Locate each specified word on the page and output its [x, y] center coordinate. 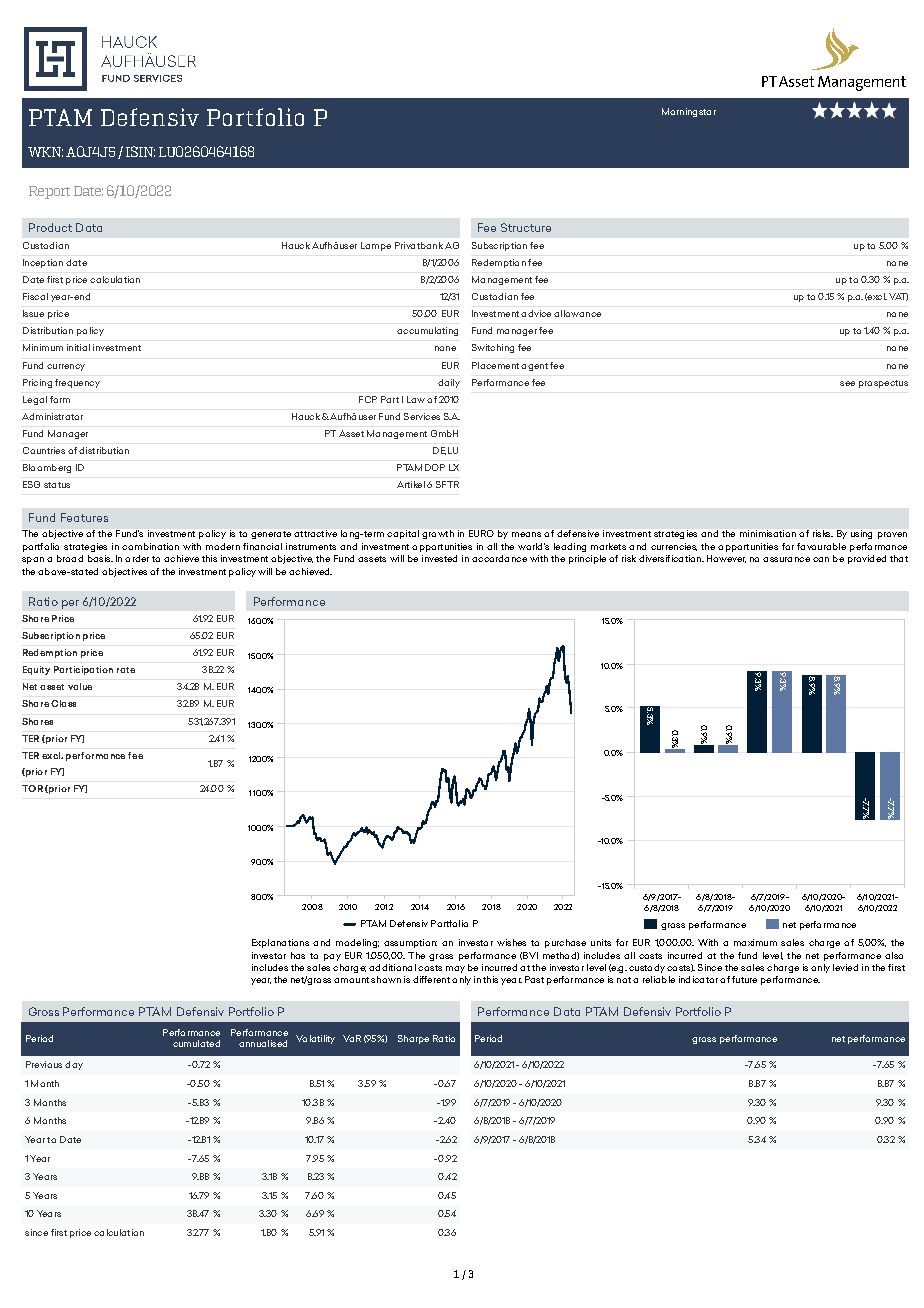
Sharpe [413, 1039]
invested [439, 558]
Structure [526, 227]
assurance [786, 559]
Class [63, 703]
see [847, 383]
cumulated [196, 1043]
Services [422, 416]
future [744, 979]
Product [50, 227]
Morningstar [689, 112]
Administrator [52, 416]
